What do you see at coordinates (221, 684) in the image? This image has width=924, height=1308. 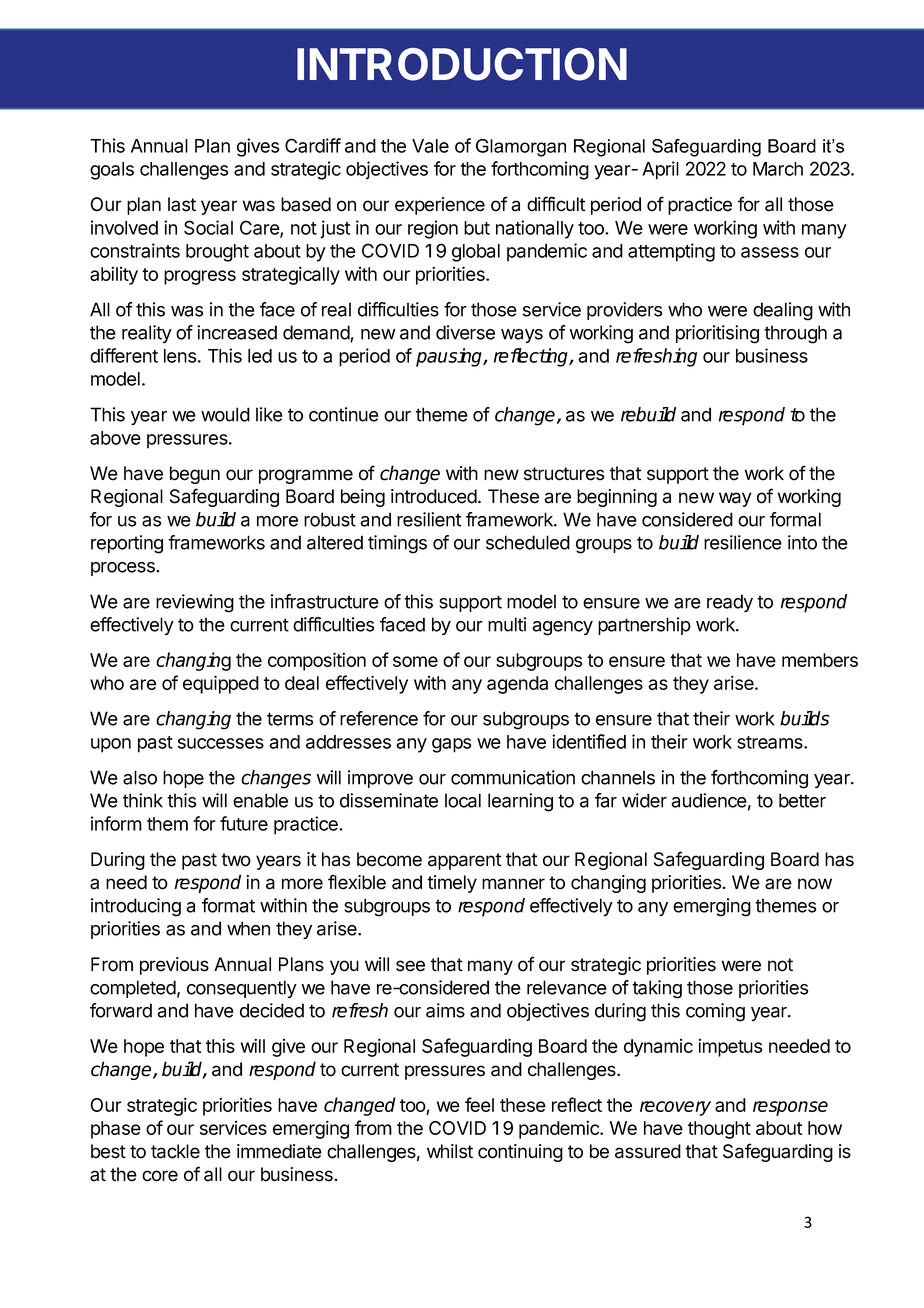 I see `equipped` at bounding box center [221, 684].
